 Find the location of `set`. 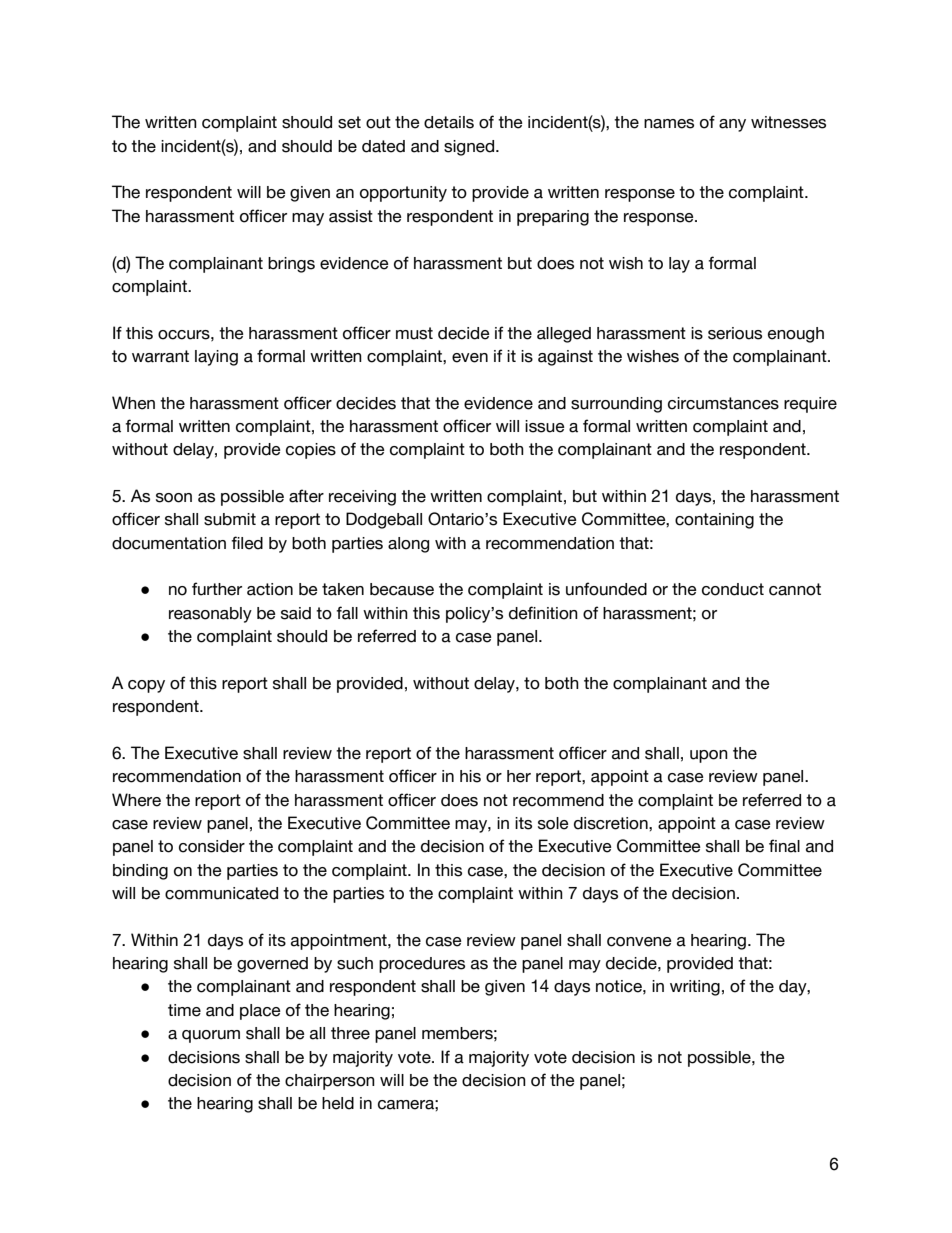

set is located at coordinates (349, 122).
